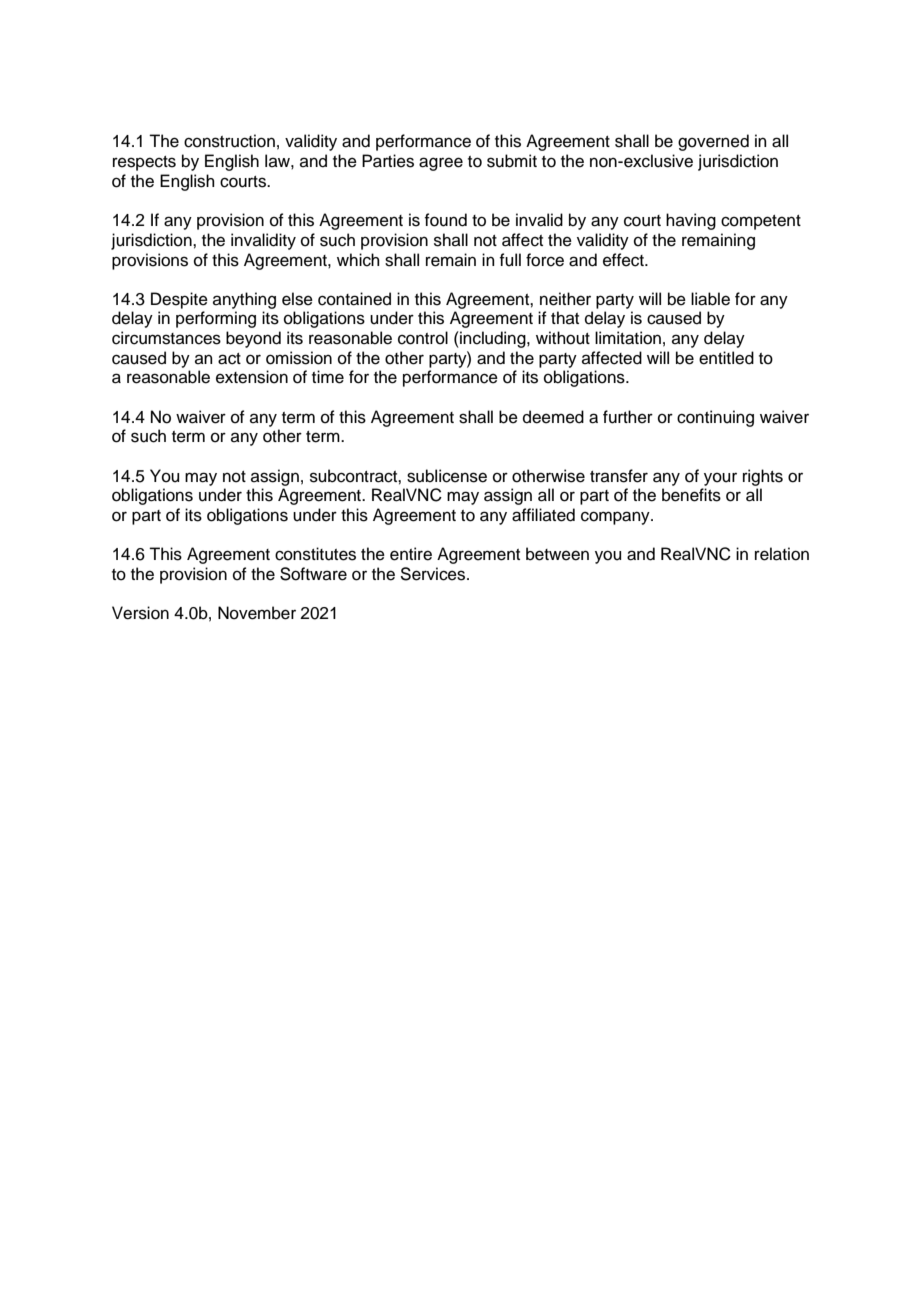  Describe the element at coordinates (434, 574) in the document. I see `Services` at that location.
